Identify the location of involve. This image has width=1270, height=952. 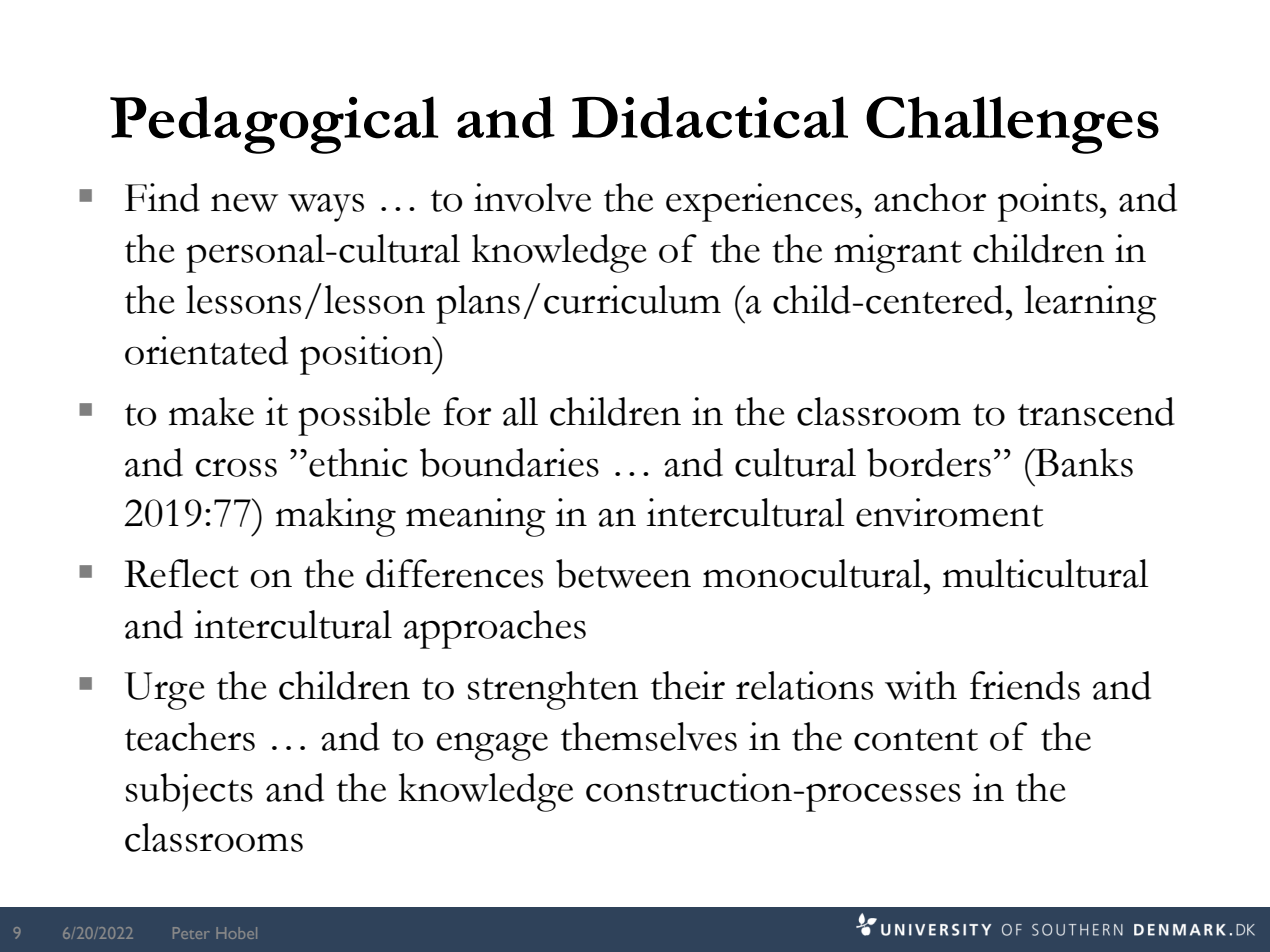
(532, 197).
